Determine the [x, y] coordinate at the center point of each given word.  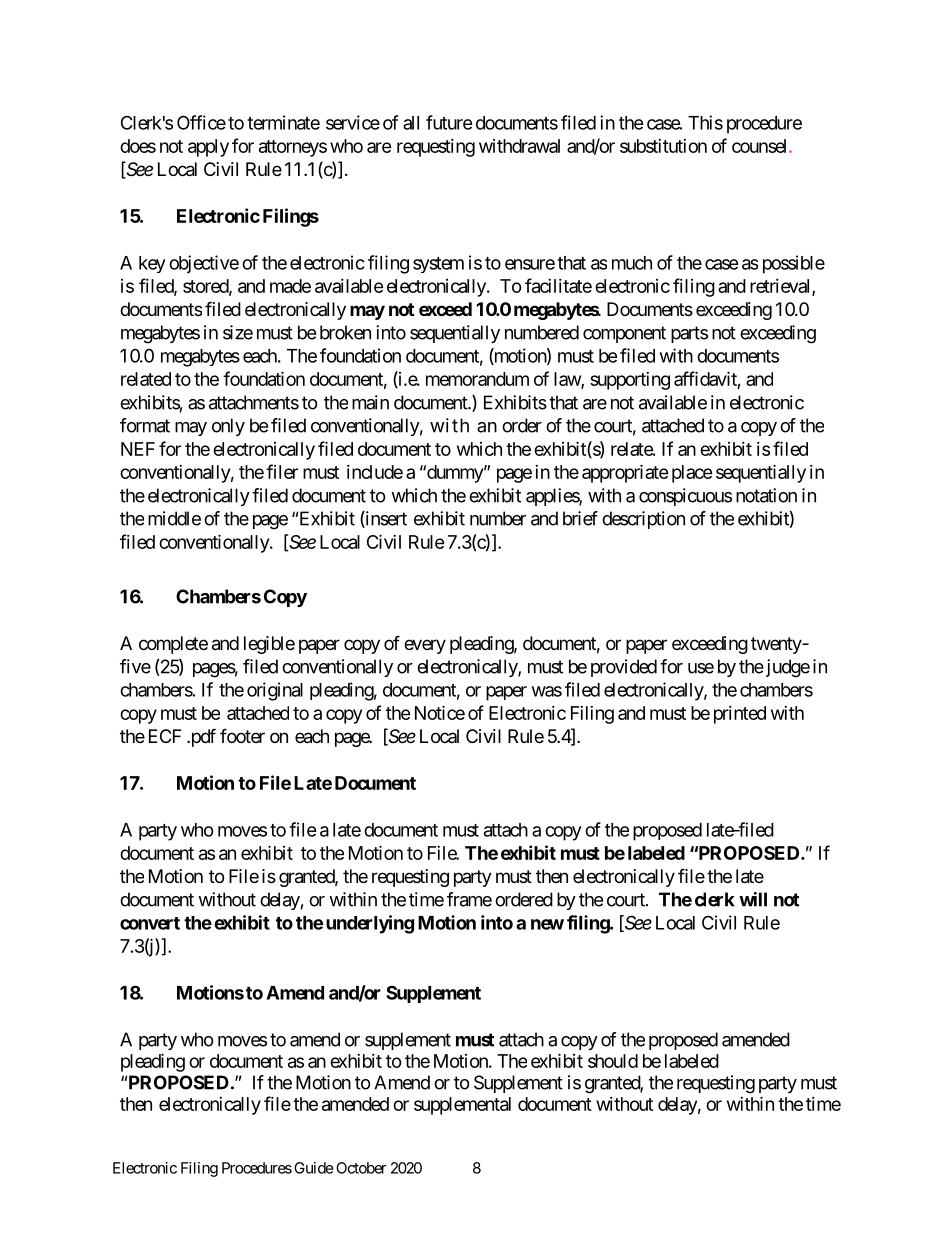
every [425, 646]
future [449, 122]
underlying [370, 924]
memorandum [477, 379]
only [228, 427]
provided [624, 668]
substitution [663, 146]
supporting [630, 381]
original [275, 691]
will [753, 899]
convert [150, 923]
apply [208, 148]
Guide [314, 1168]
